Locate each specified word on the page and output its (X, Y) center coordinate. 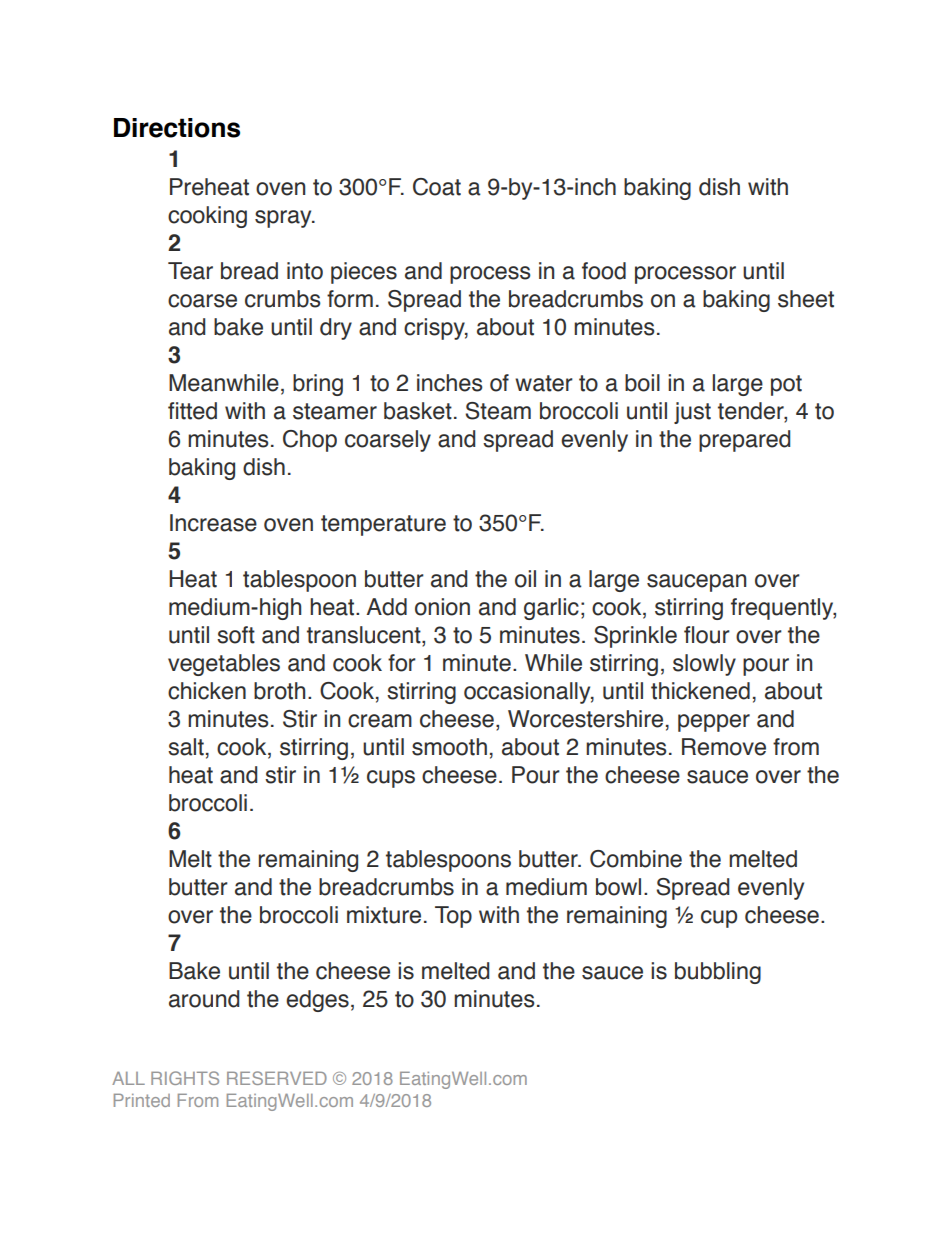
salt (186, 747)
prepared (744, 441)
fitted (192, 411)
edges (317, 1001)
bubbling (718, 973)
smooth (449, 747)
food (604, 271)
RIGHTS (185, 1078)
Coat (437, 187)
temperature (383, 525)
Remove (724, 747)
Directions (177, 128)
